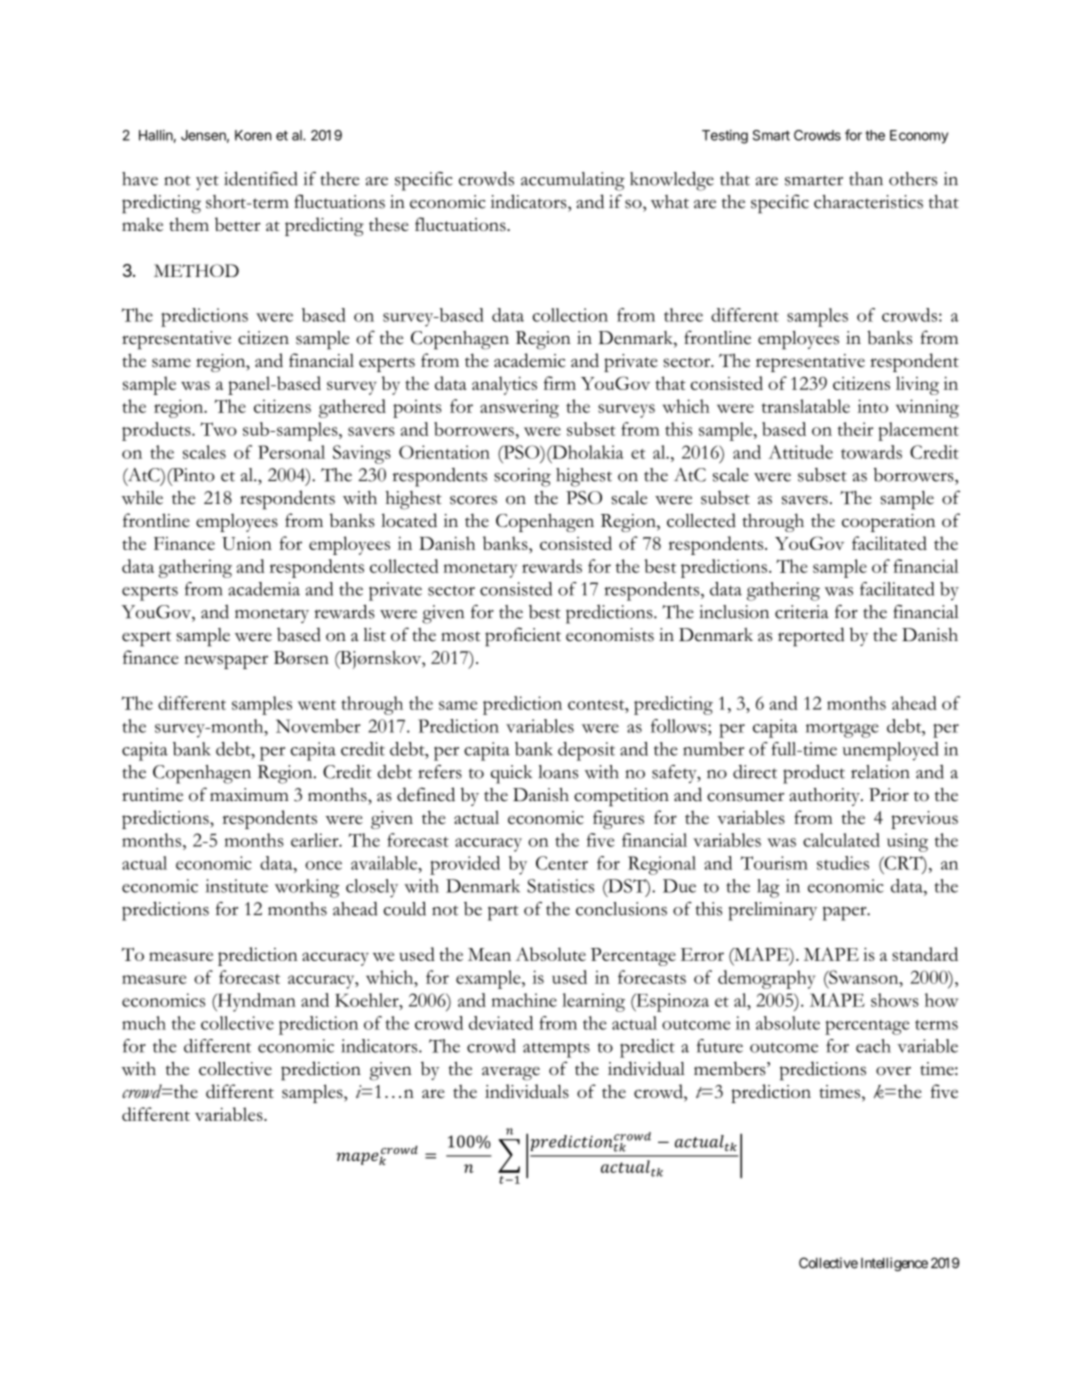  What do you see at coordinates (825, 797) in the image?
I see `authority` at bounding box center [825, 797].
